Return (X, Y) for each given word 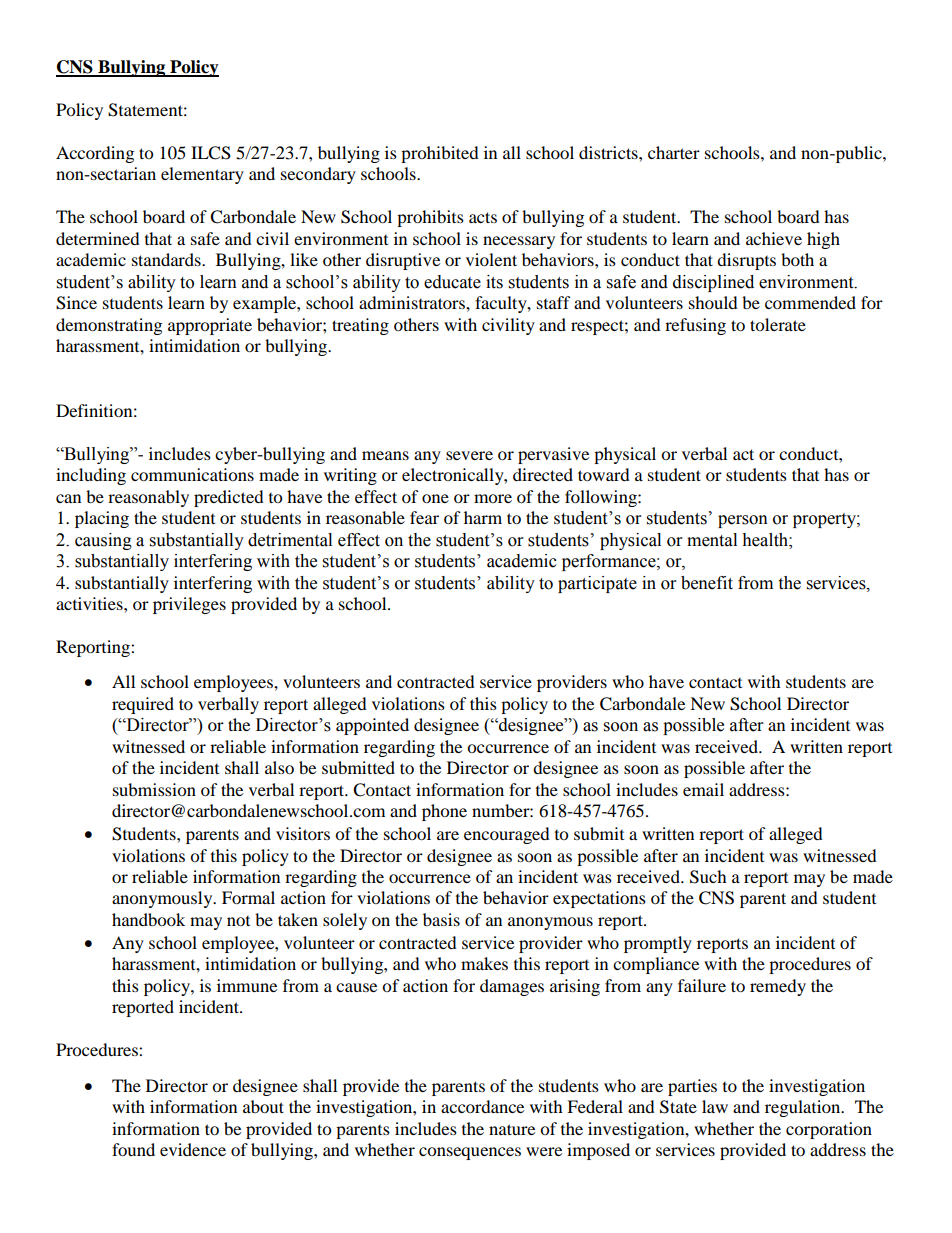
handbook (148, 919)
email (703, 789)
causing (103, 541)
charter (674, 152)
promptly (658, 944)
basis (441, 919)
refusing (695, 326)
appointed (372, 726)
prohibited (440, 154)
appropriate (210, 326)
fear (424, 517)
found (133, 1149)
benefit (707, 583)
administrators (413, 302)
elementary (202, 175)
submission (154, 789)
